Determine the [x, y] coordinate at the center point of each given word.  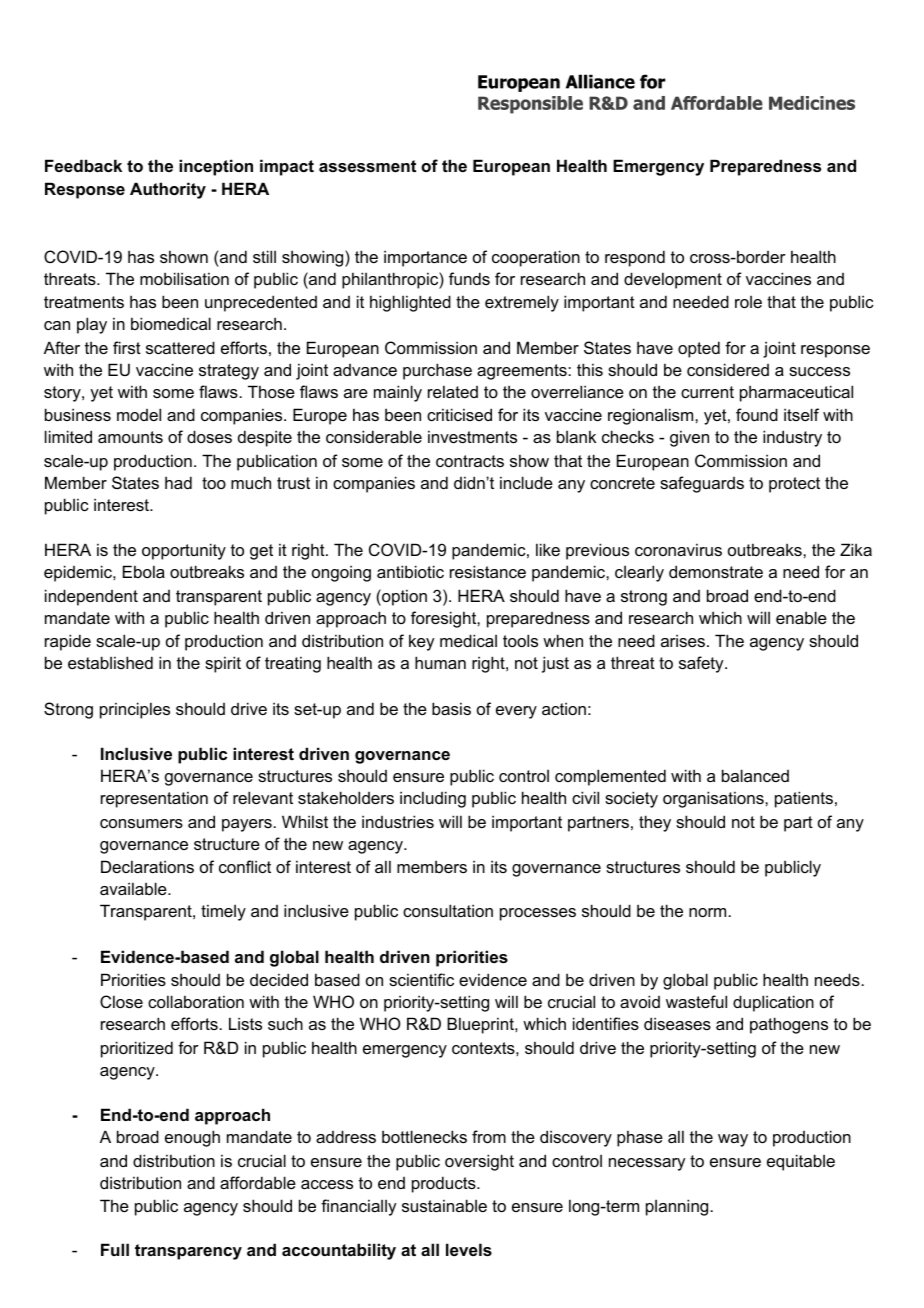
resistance [488, 571]
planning [678, 1207]
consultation [448, 910]
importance [425, 258]
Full [115, 1249]
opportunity [184, 551]
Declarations [147, 866]
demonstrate [716, 571]
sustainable [444, 1205]
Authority [168, 190]
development [673, 280]
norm [709, 912]
